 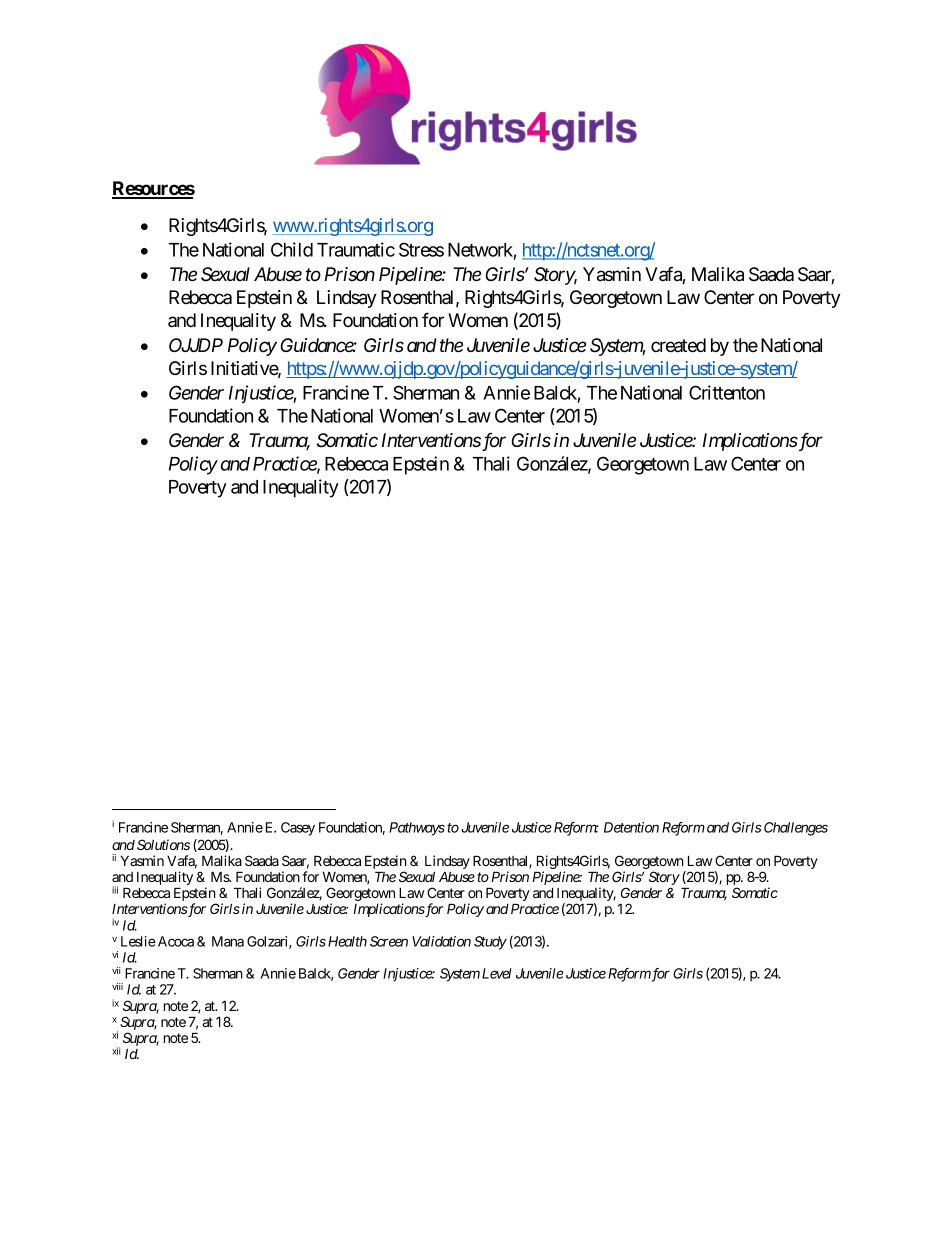 I want to click on Solutions, so click(x=163, y=844).
